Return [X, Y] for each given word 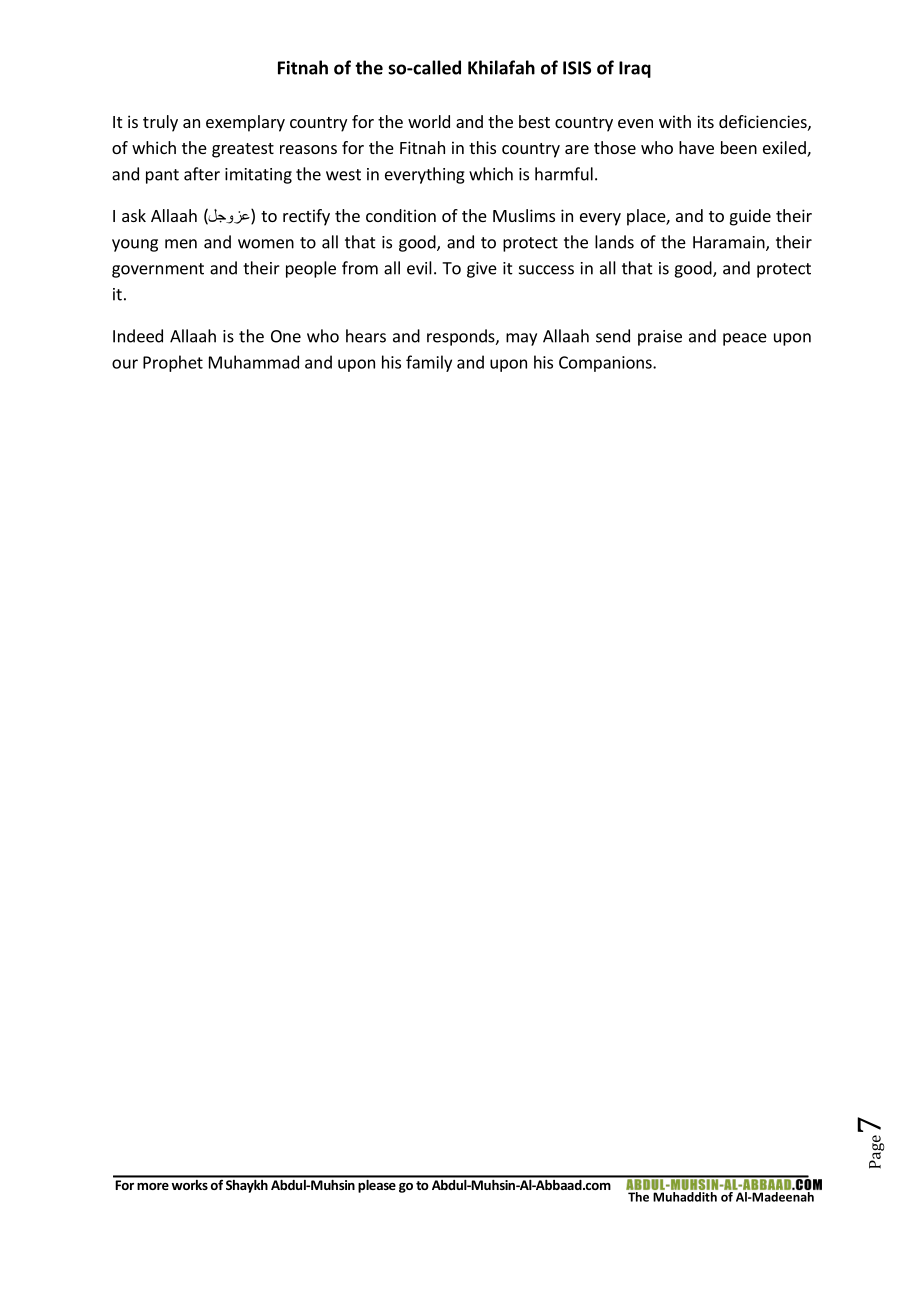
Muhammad [254, 362]
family [429, 363]
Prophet [173, 363]
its [705, 121]
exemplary [245, 123]
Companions [606, 364]
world [429, 121]
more [153, 1186]
